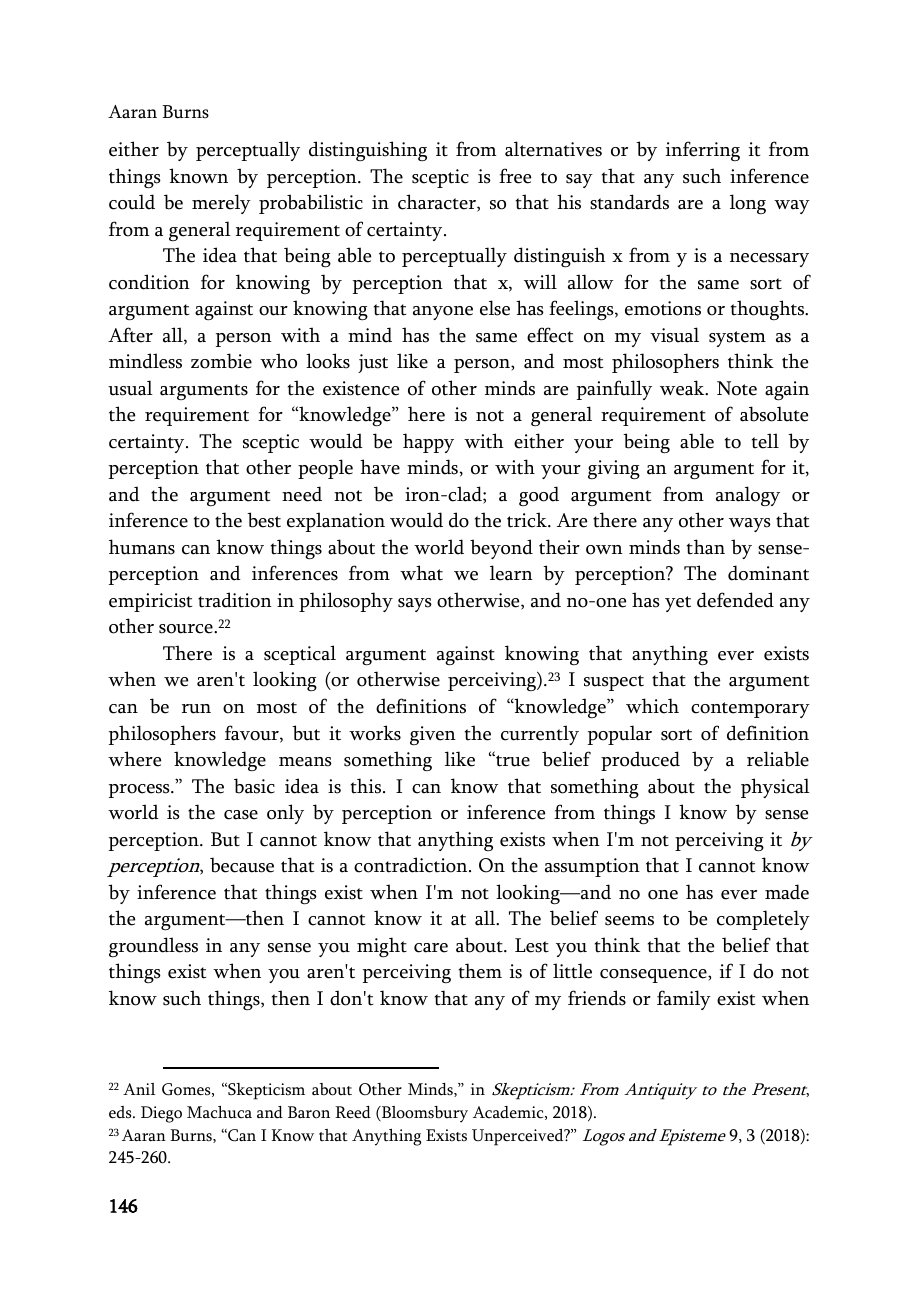 The image size is (924, 1305). I want to click on true, so click(512, 761).
